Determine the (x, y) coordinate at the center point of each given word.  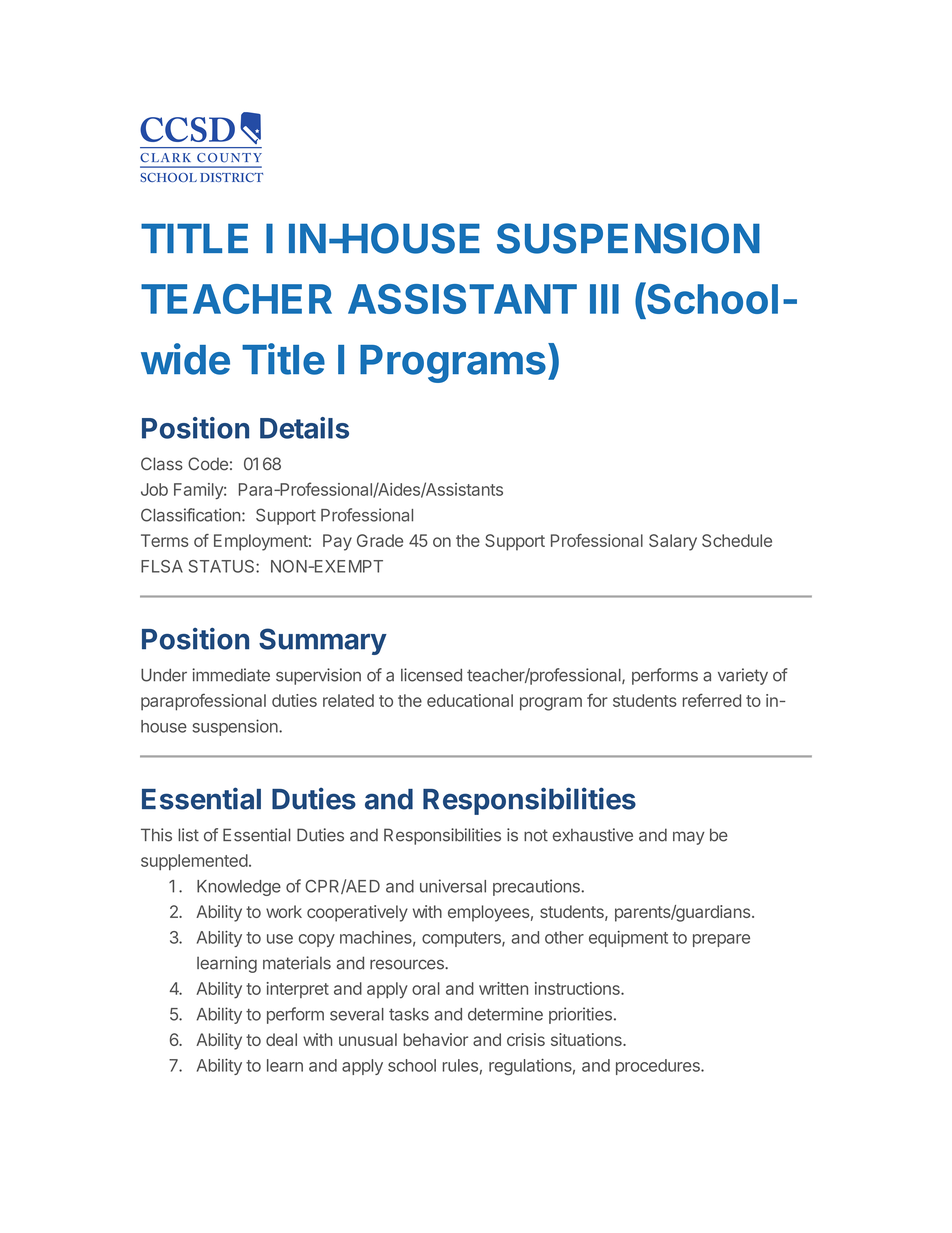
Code (208, 464)
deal (281, 1039)
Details (304, 428)
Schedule (737, 540)
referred (712, 700)
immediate (231, 675)
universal (453, 886)
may (689, 838)
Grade (380, 540)
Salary (673, 542)
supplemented (194, 862)
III (604, 299)
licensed (431, 675)
